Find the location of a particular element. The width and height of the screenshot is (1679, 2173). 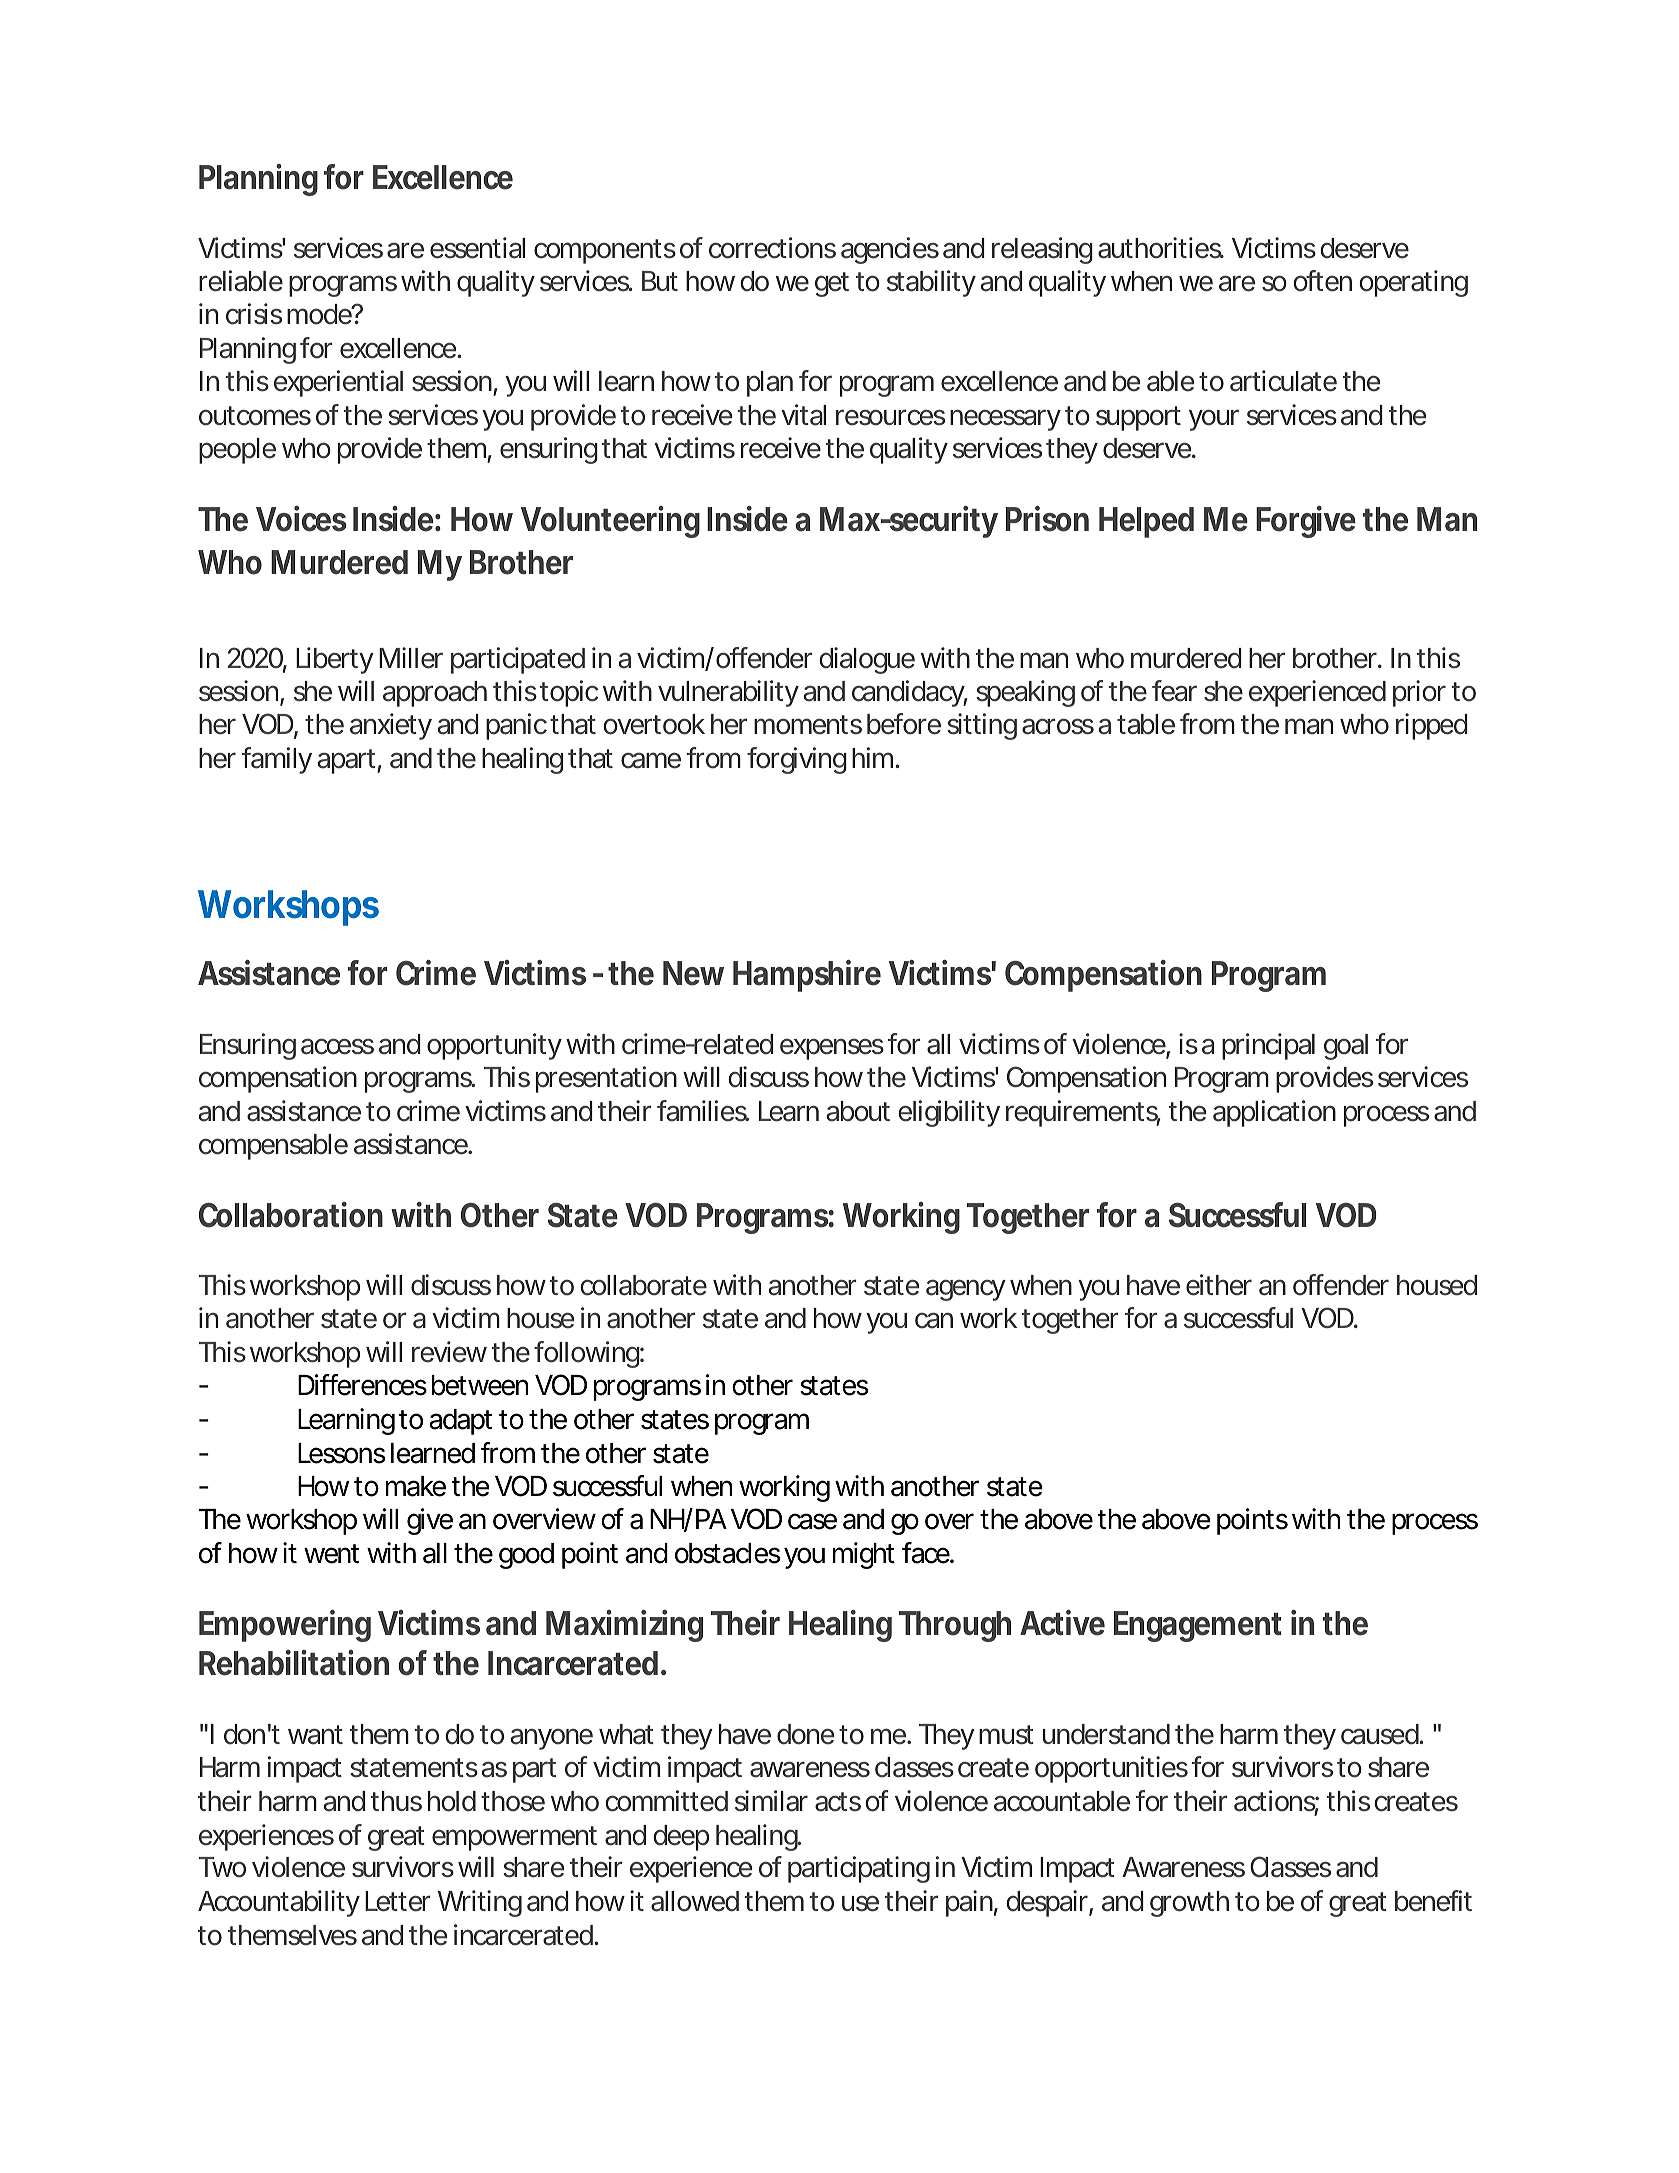

fear is located at coordinates (1174, 691).
